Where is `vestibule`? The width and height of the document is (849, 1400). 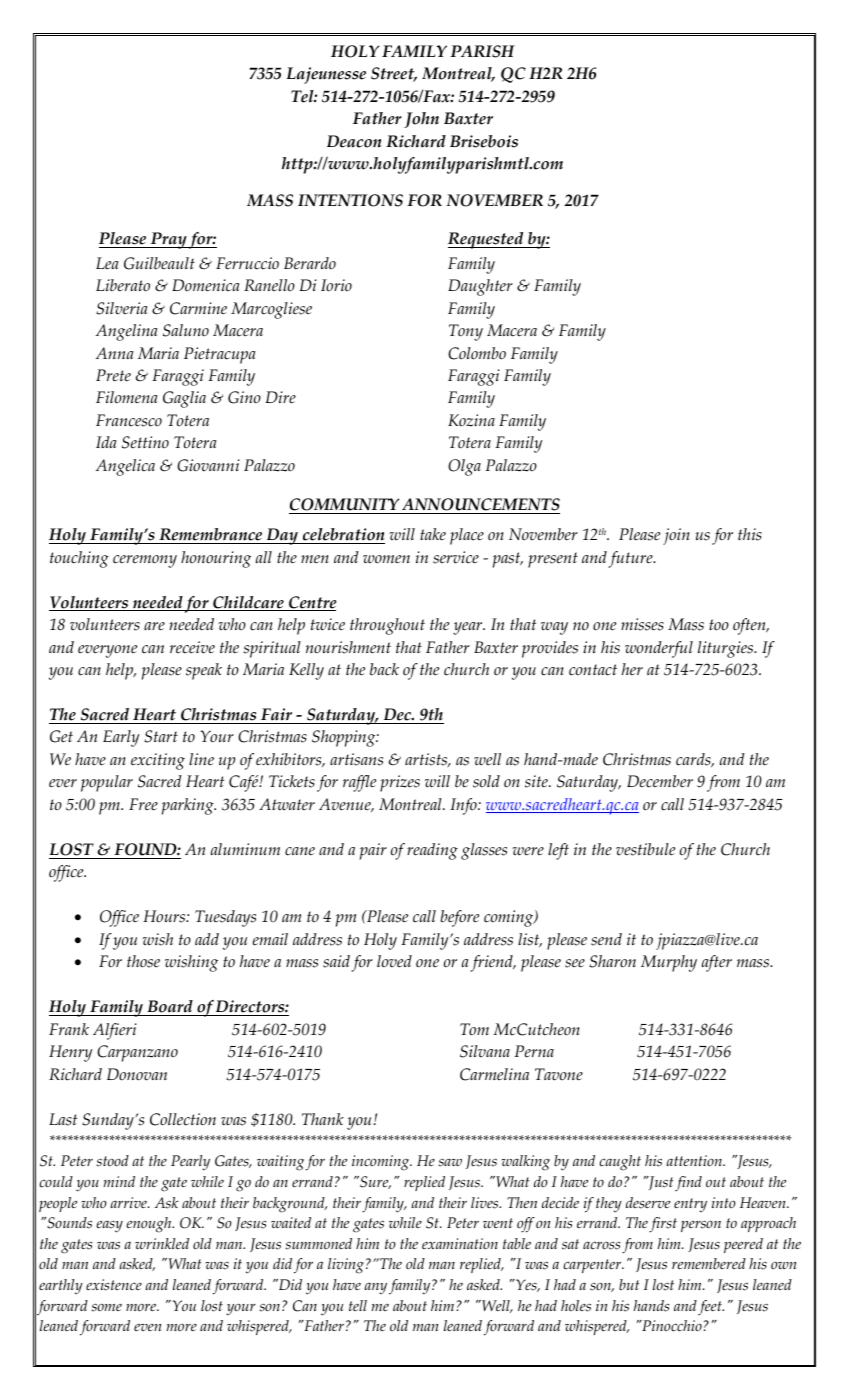 vestibule is located at coordinates (645, 849).
